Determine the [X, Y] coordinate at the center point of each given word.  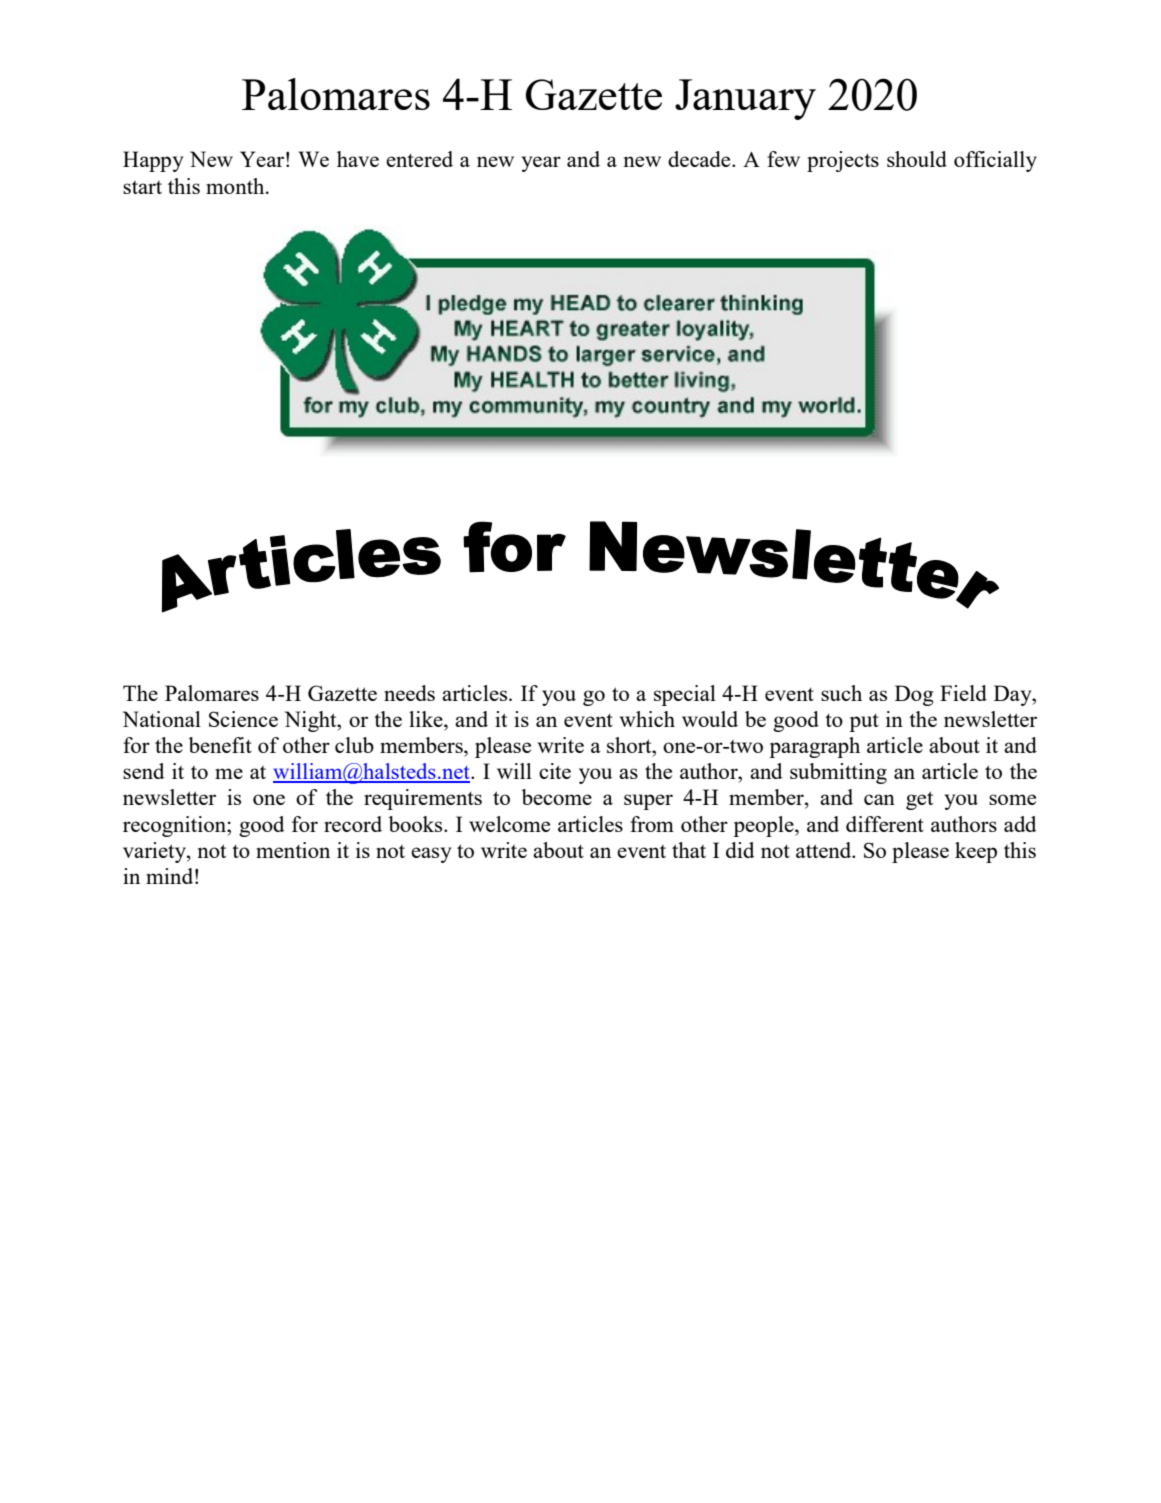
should [917, 159]
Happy [153, 161]
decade [700, 159]
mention [293, 850]
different [885, 824]
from [652, 824]
